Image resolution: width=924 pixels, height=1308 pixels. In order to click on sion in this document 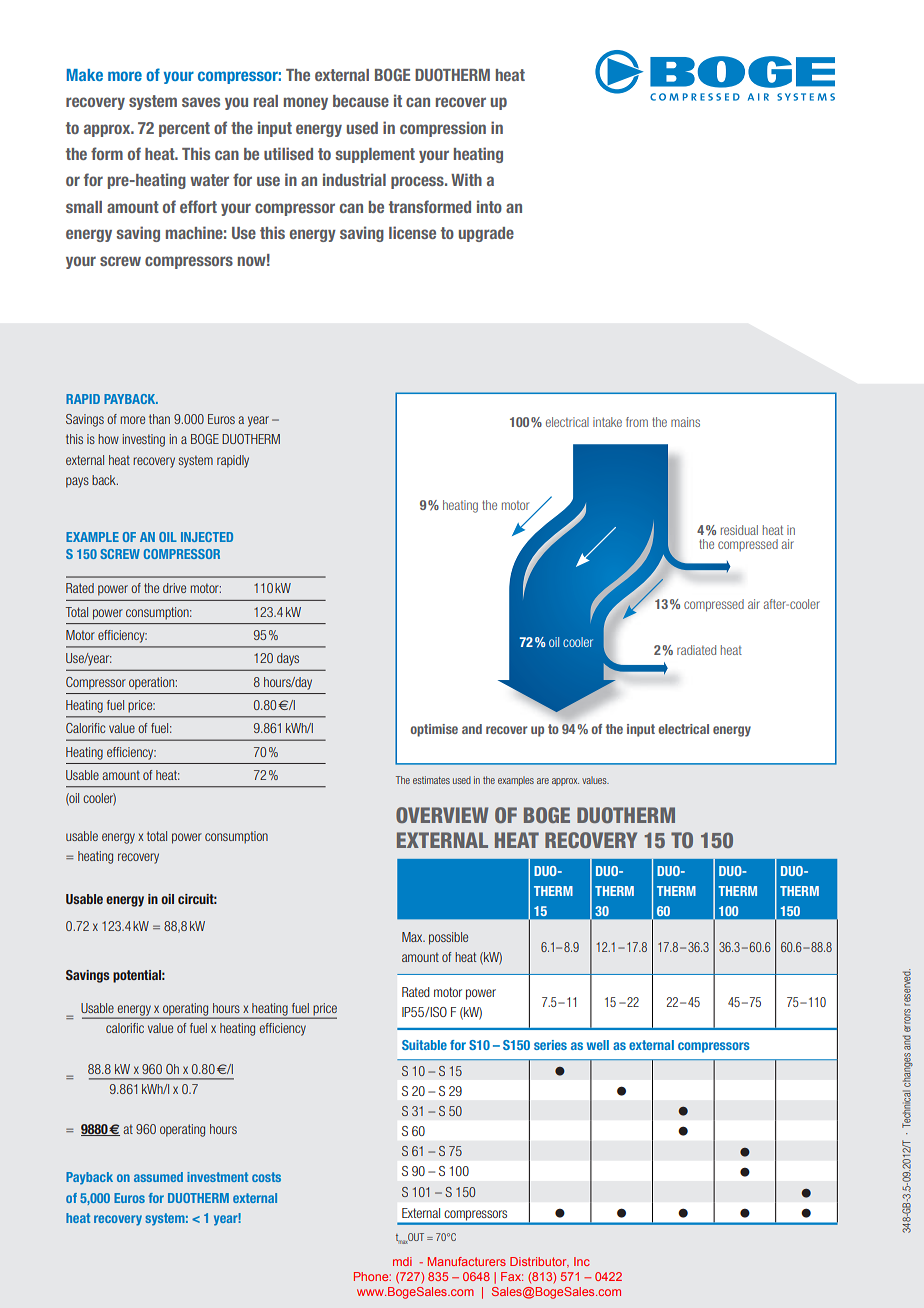, I will do `click(472, 127)`.
